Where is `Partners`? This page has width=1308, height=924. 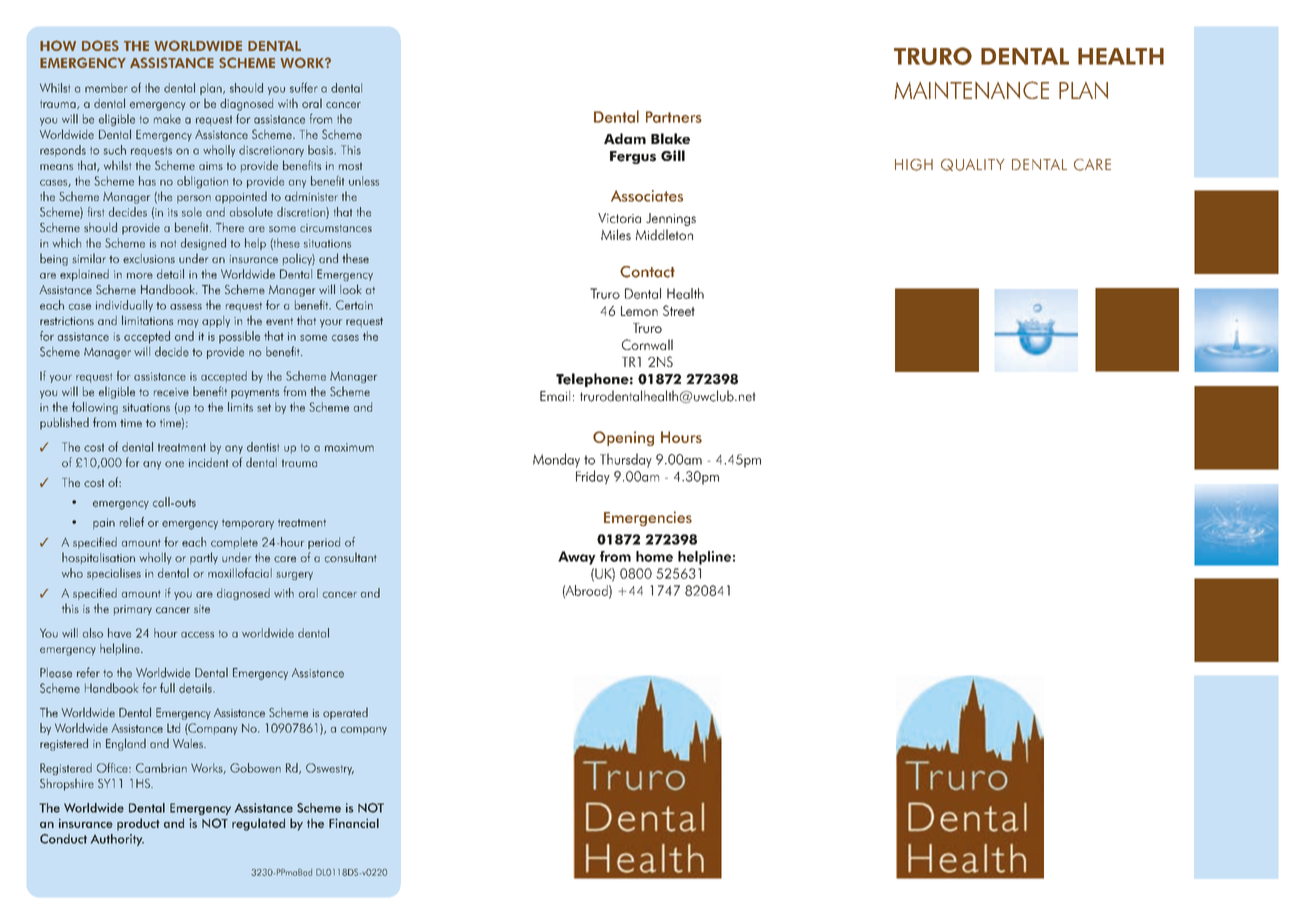 Partners is located at coordinates (674, 117).
